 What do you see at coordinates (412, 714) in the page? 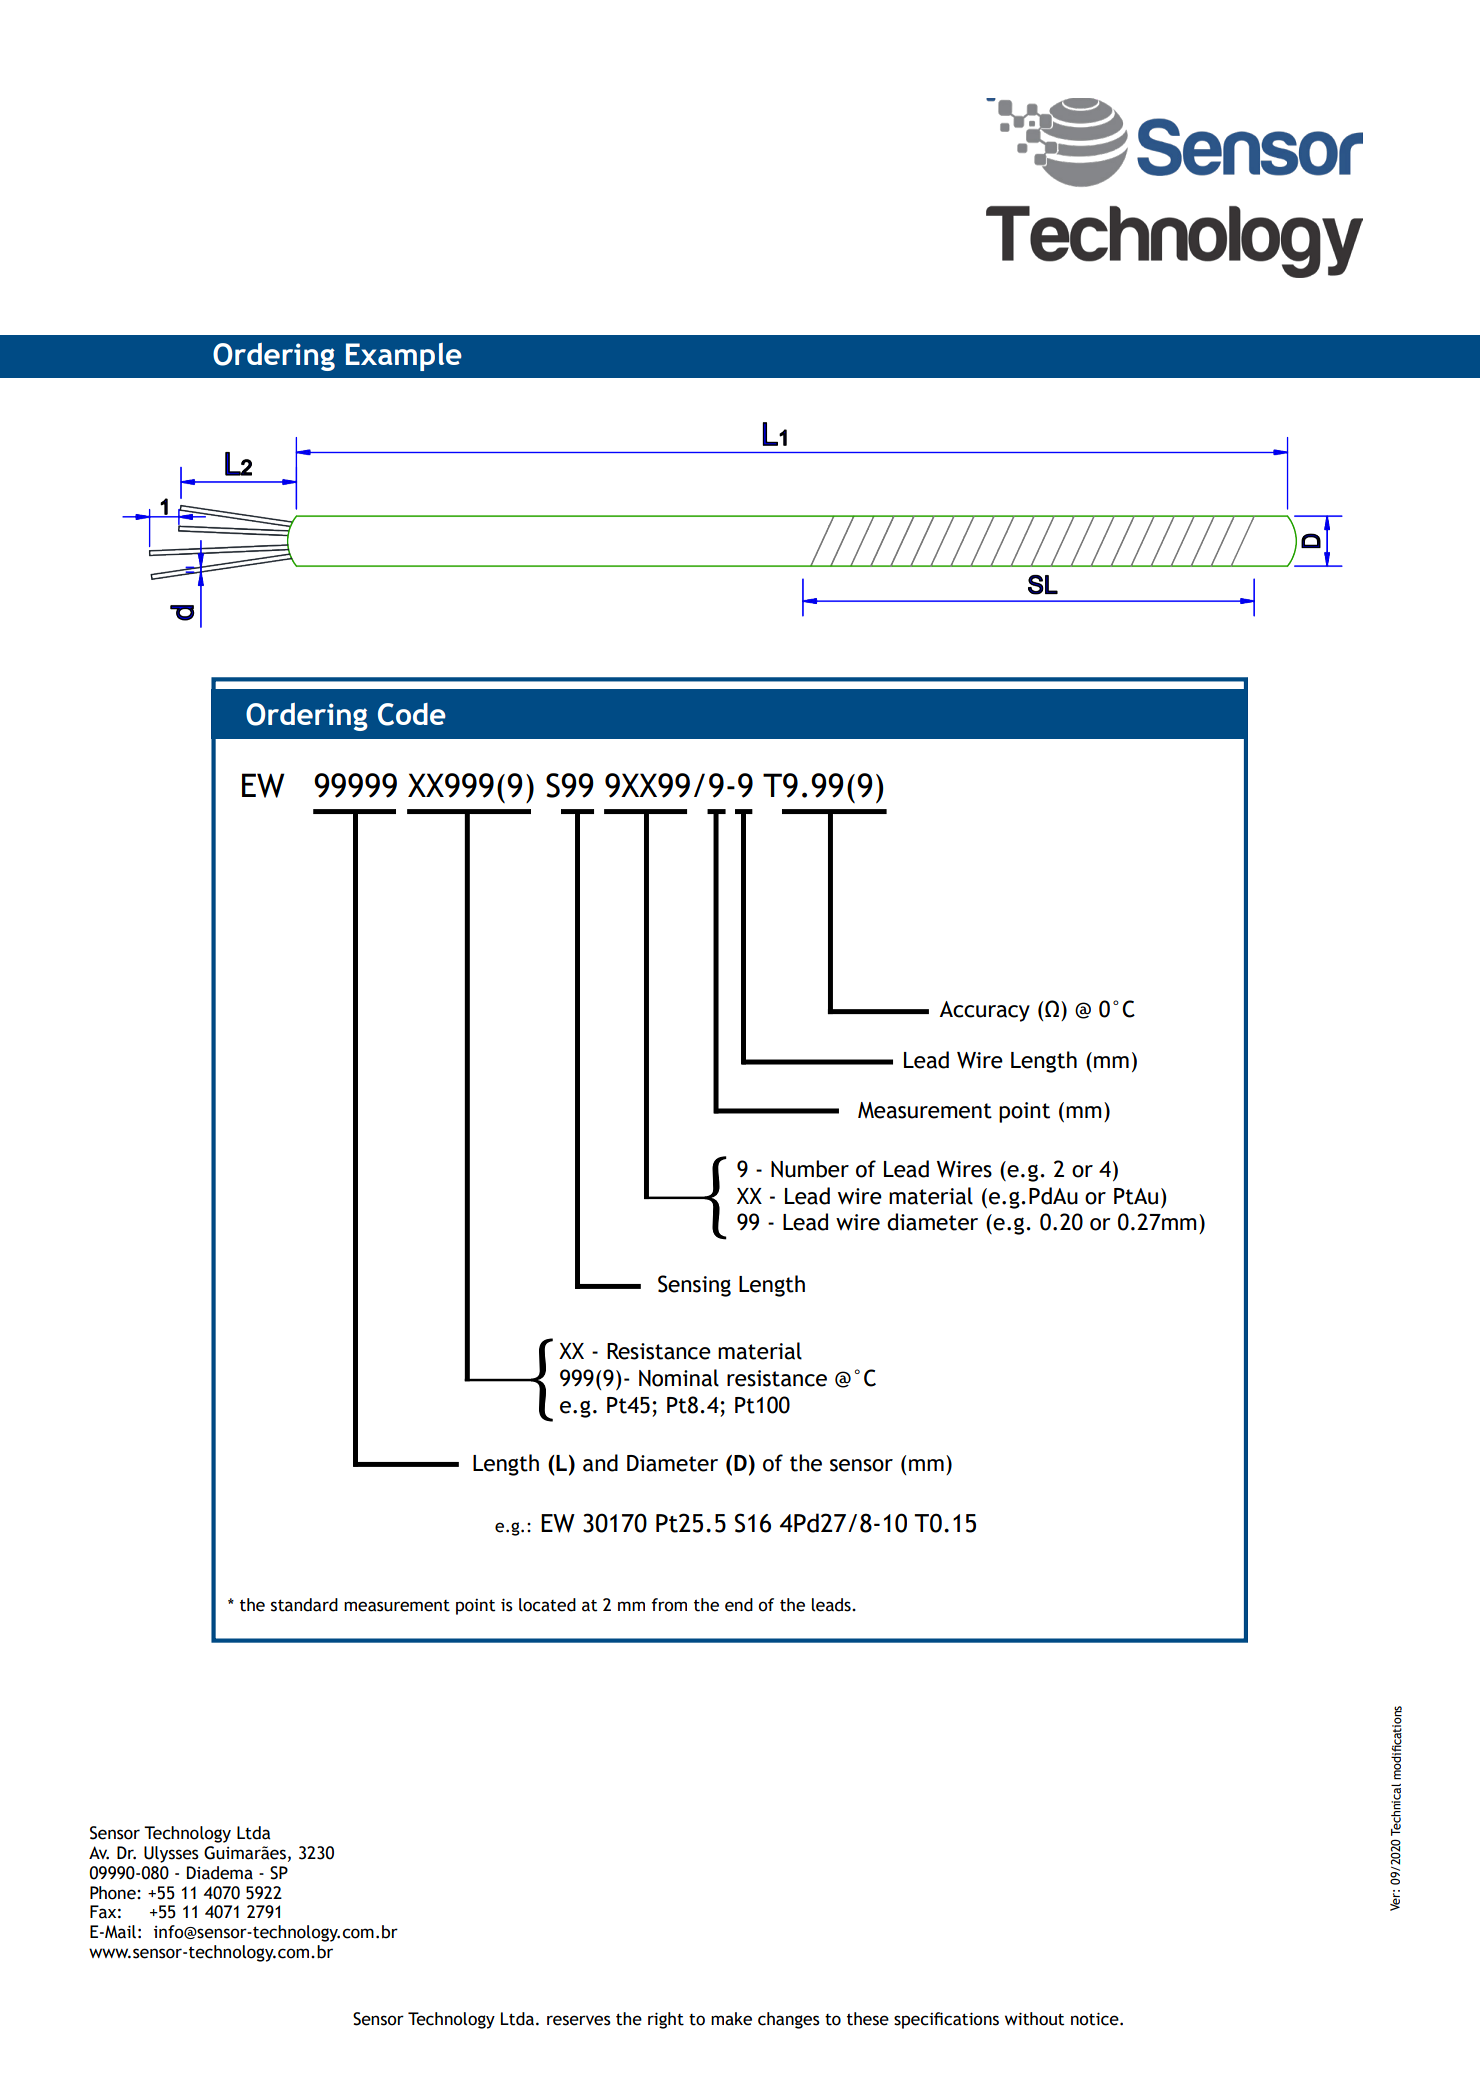
I see `Code` at bounding box center [412, 714].
